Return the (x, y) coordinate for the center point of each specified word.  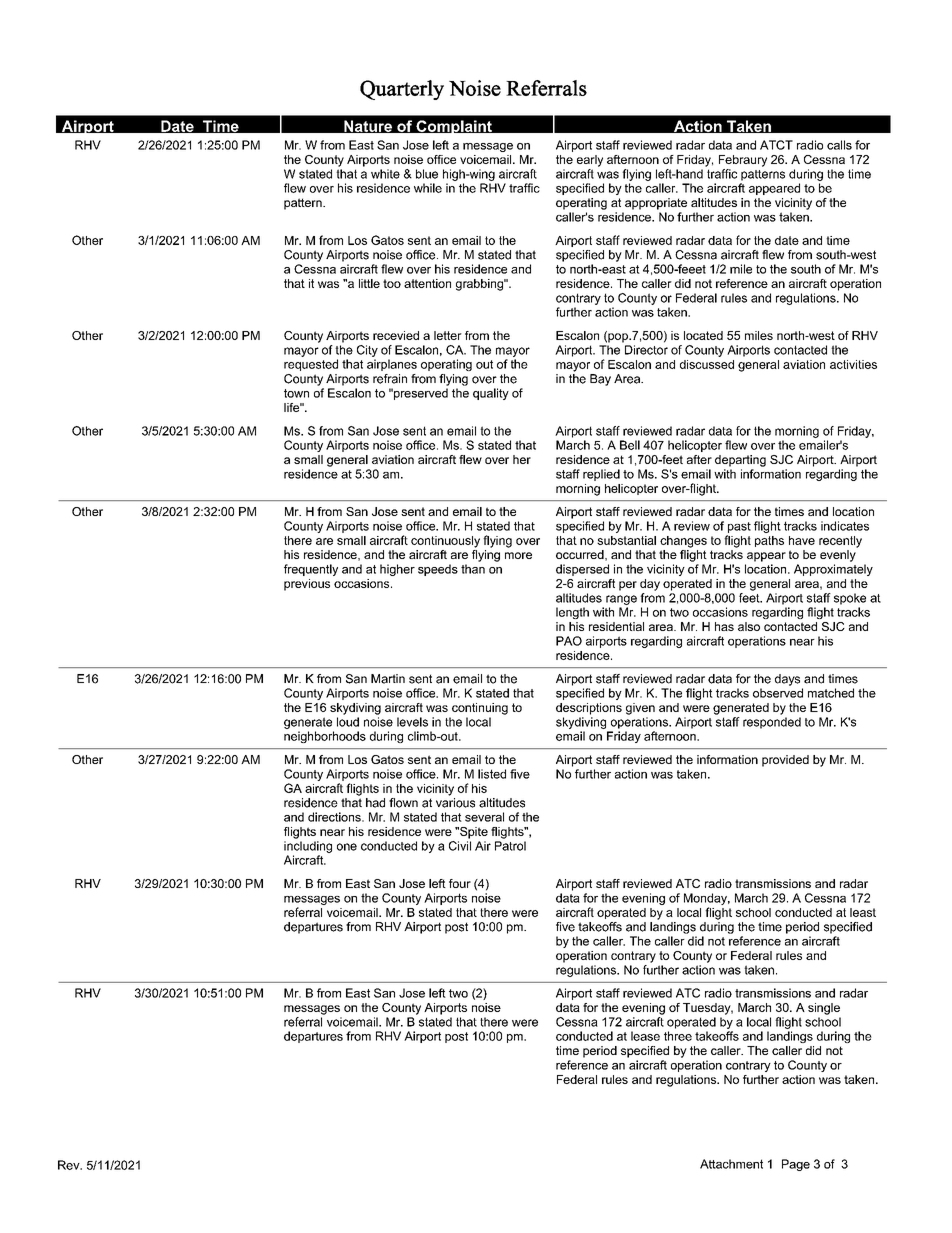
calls (839, 145)
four (460, 883)
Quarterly (402, 90)
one (347, 847)
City (367, 351)
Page (796, 1165)
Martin (388, 679)
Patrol (510, 846)
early (590, 161)
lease (645, 1036)
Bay (600, 380)
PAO (569, 641)
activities (853, 364)
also (749, 626)
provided (785, 761)
